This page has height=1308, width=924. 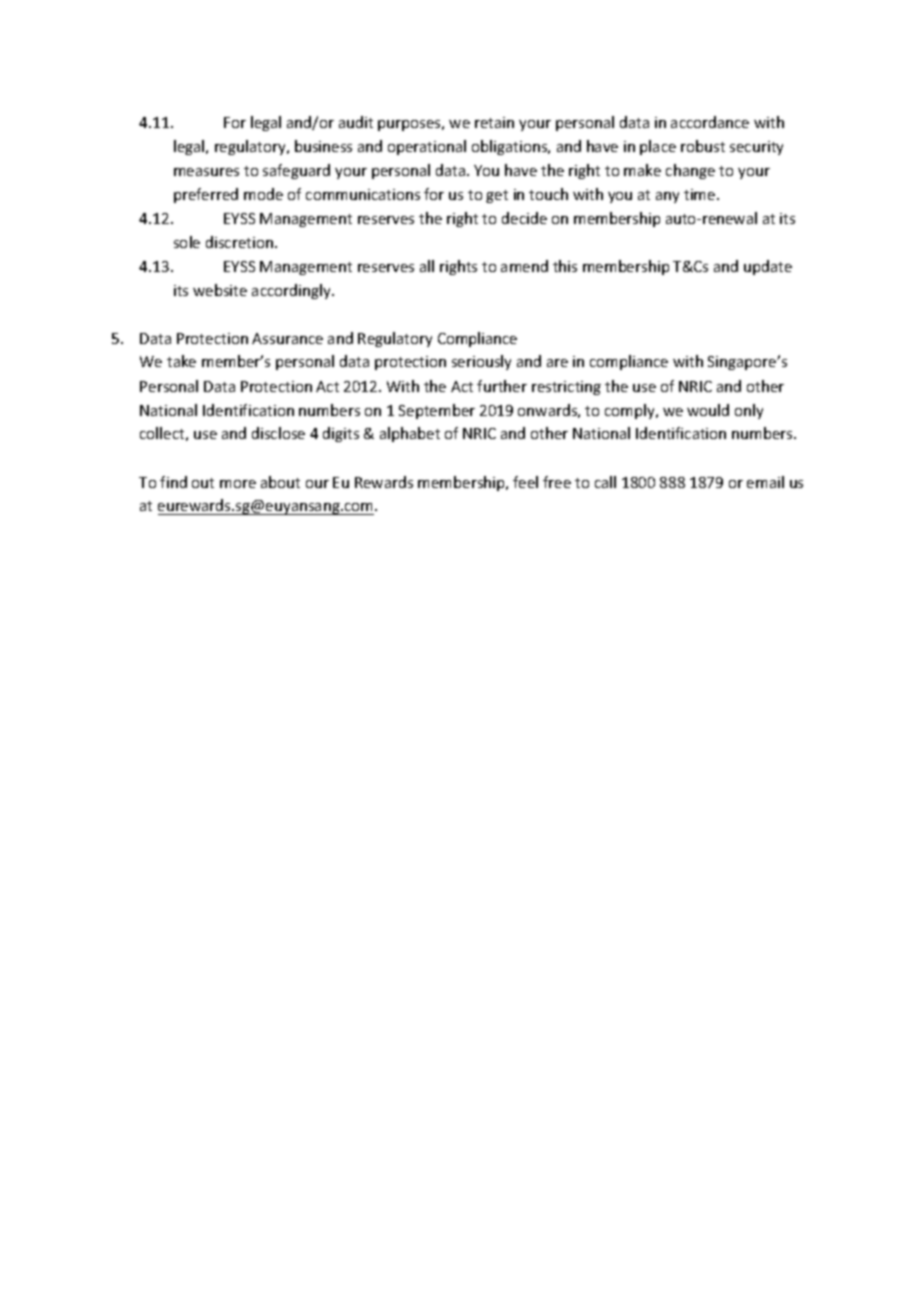 What do you see at coordinates (238, 484) in the page?
I see `more` at bounding box center [238, 484].
